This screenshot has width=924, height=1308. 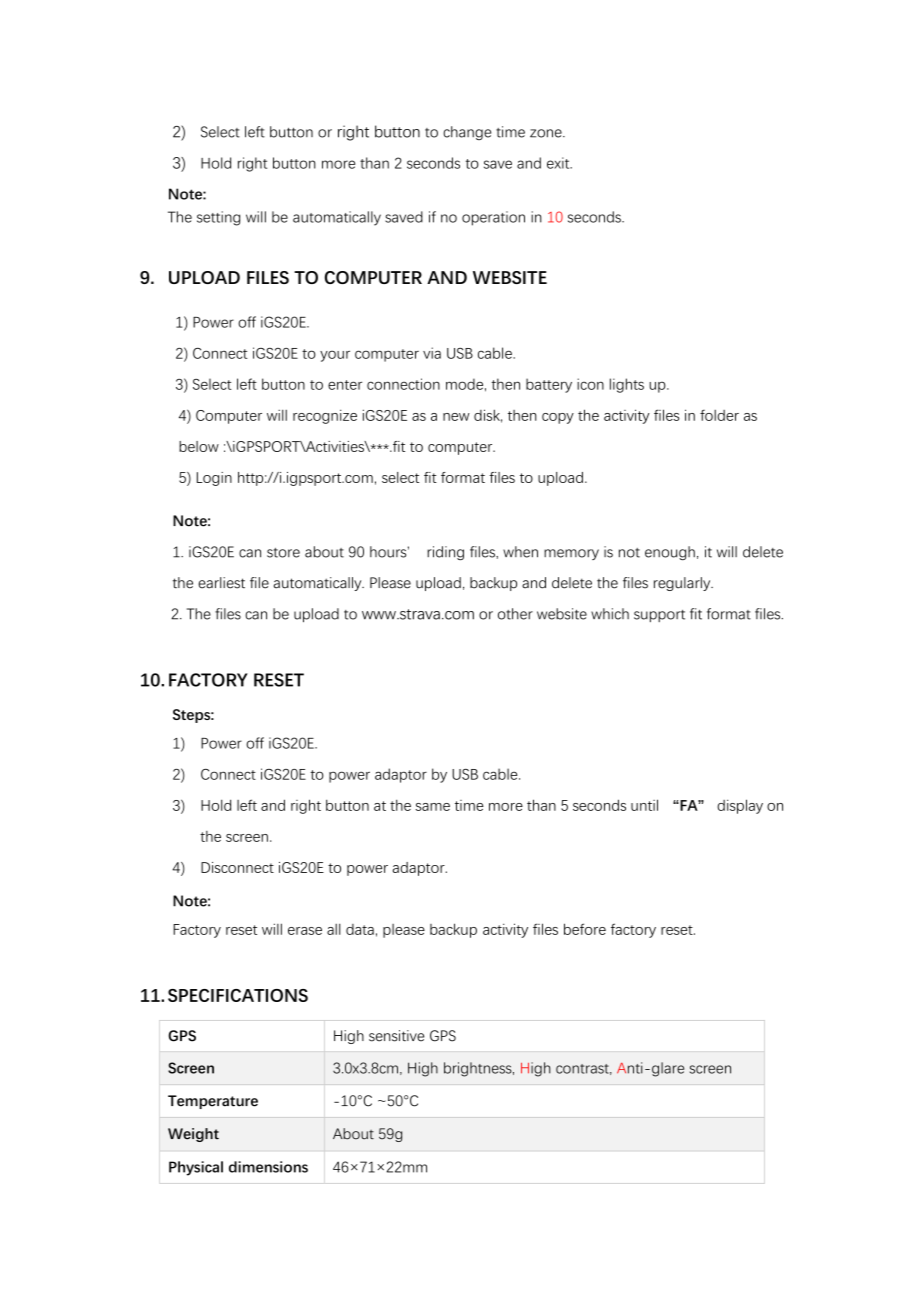 What do you see at coordinates (515, 614) in the screenshot?
I see `other` at bounding box center [515, 614].
